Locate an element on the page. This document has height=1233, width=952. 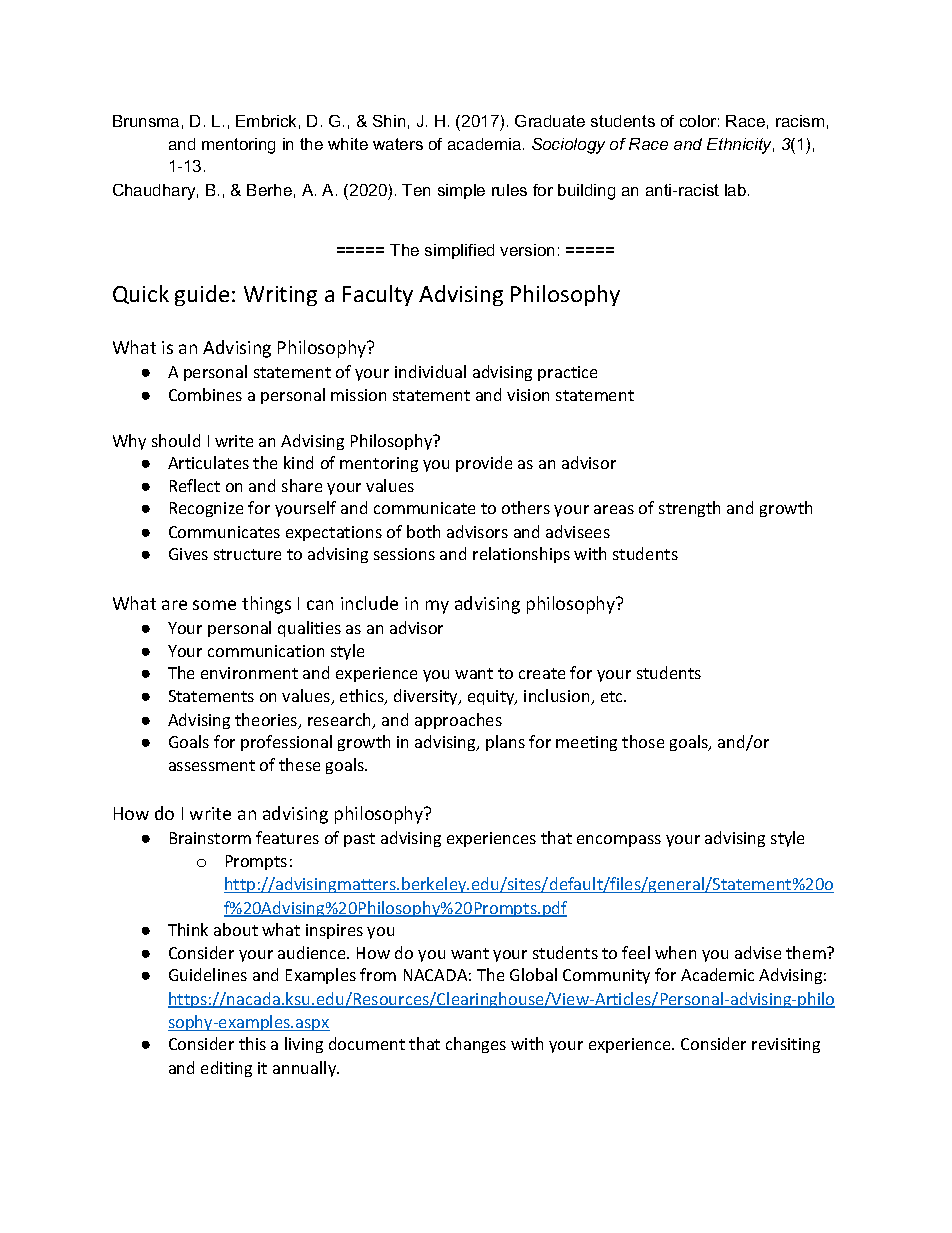
Ethnicity is located at coordinates (740, 146).
